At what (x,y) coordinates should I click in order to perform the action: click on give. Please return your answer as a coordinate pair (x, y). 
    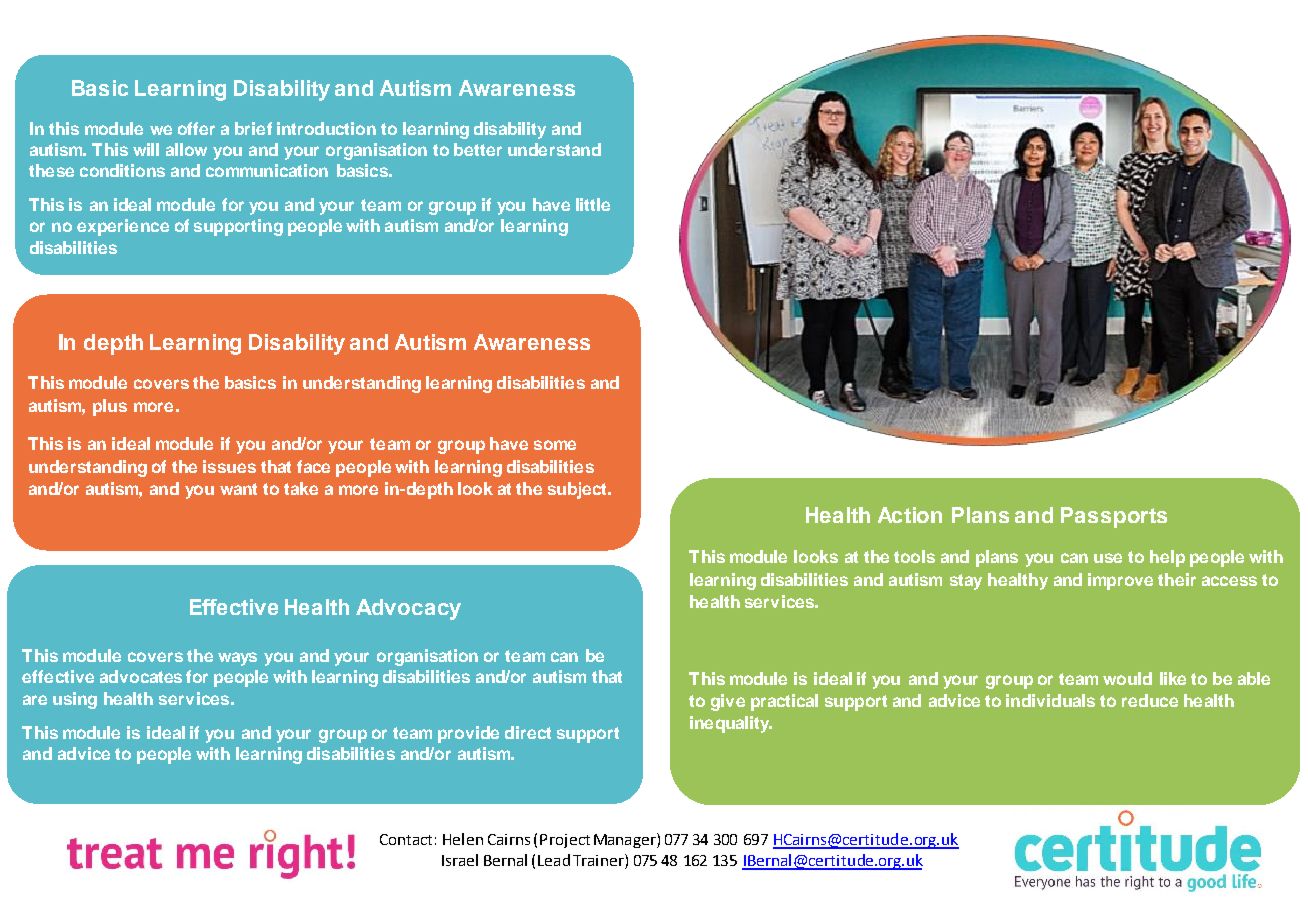
    Looking at the image, I should click on (728, 702).
